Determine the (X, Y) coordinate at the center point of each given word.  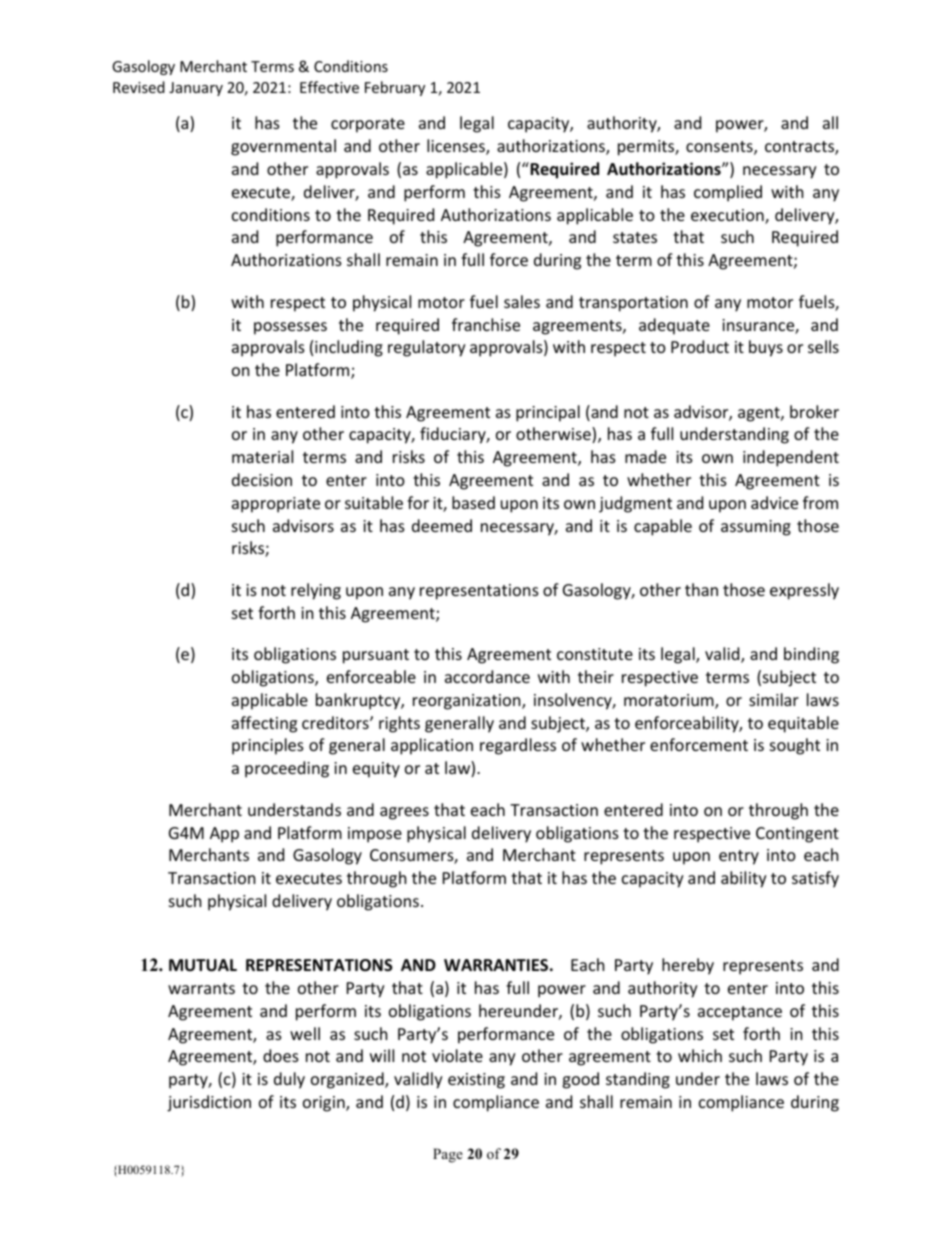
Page (448, 1155)
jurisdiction (209, 1103)
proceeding (287, 769)
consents (720, 148)
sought (795, 746)
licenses (457, 147)
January (196, 89)
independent (791, 458)
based (473, 502)
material (262, 456)
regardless (518, 746)
